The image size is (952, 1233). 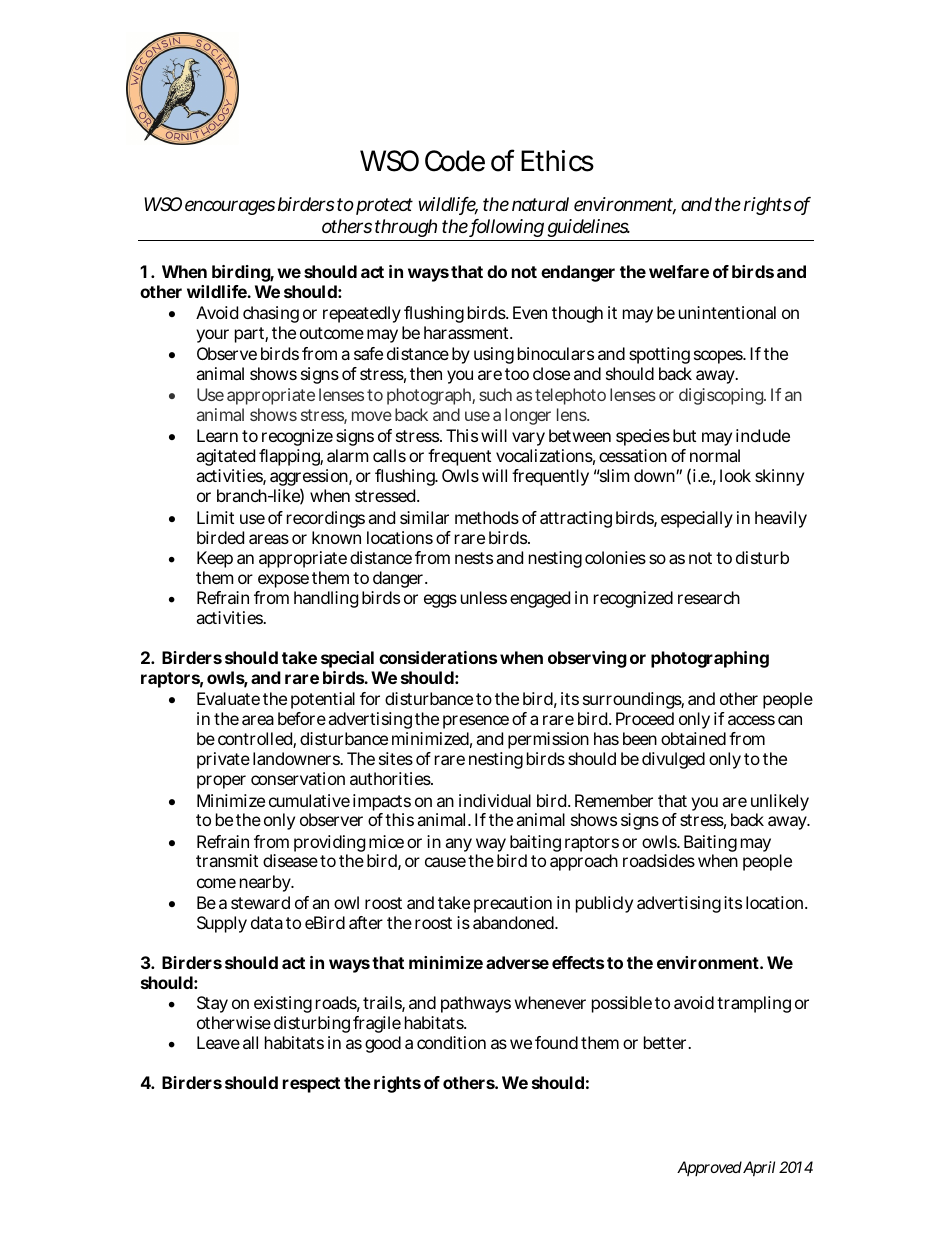 What do you see at coordinates (487, 517) in the document?
I see `methods` at bounding box center [487, 517].
